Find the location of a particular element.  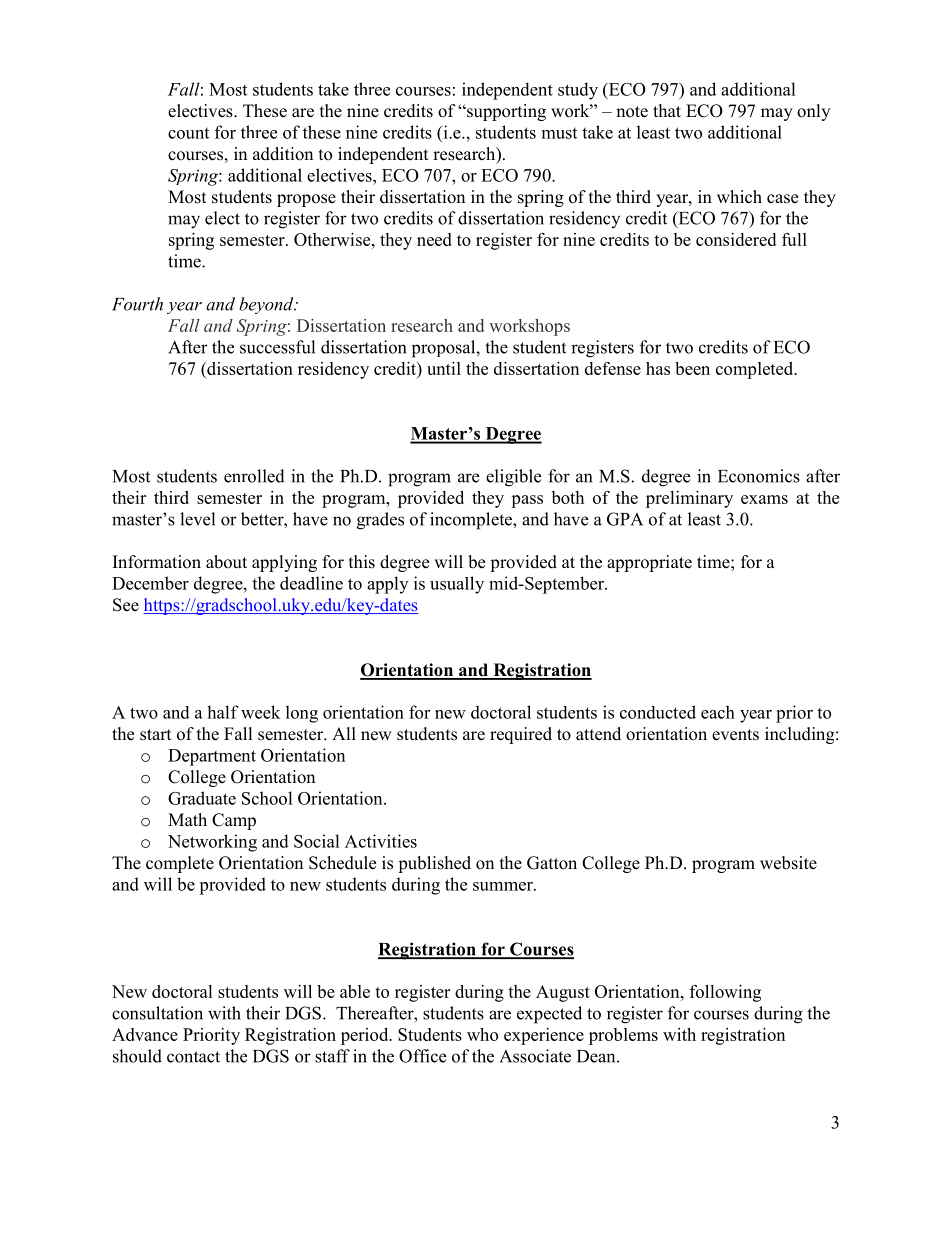

appropriate is located at coordinates (649, 563).
